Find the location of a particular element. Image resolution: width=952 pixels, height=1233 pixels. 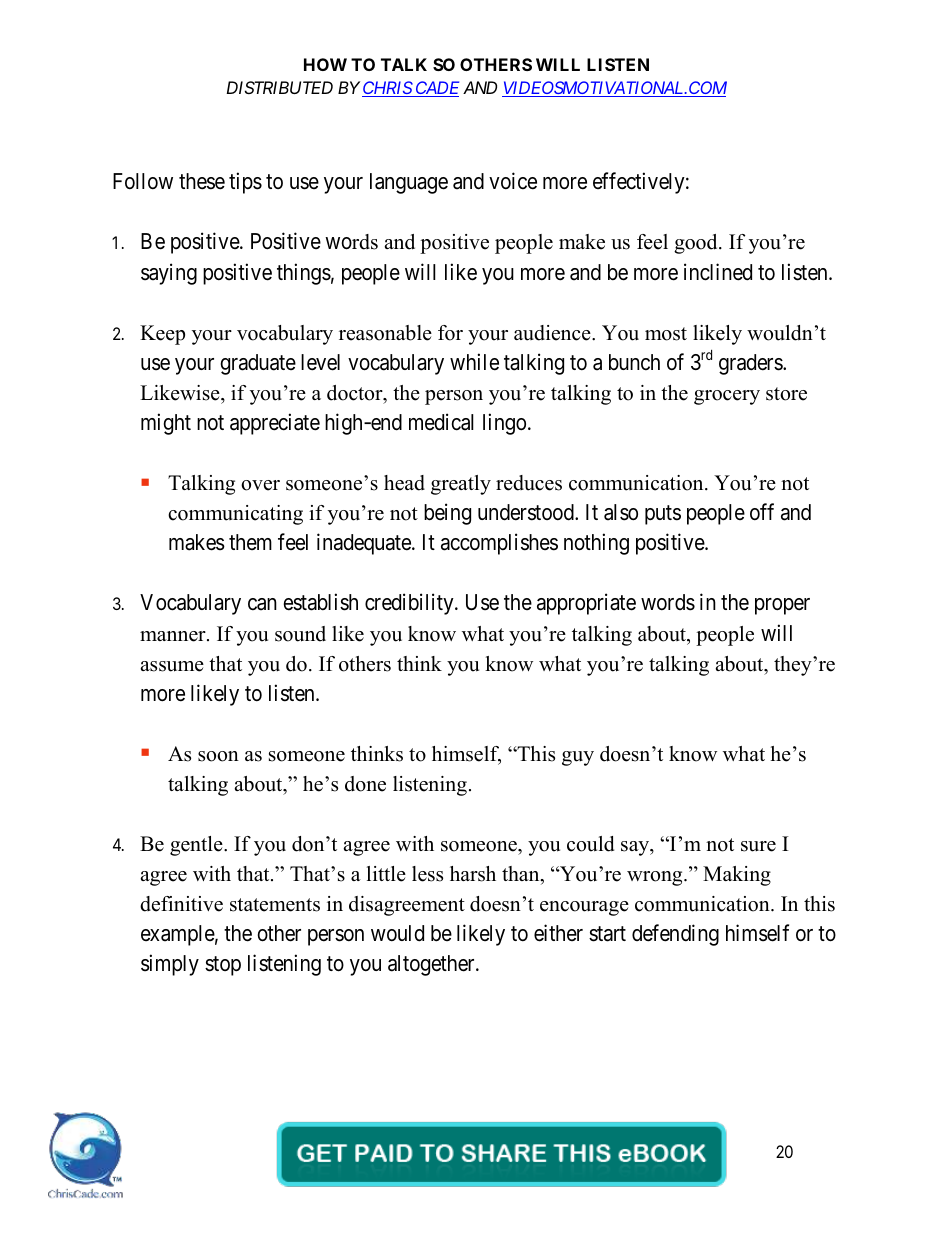

altogether is located at coordinates (432, 965).
